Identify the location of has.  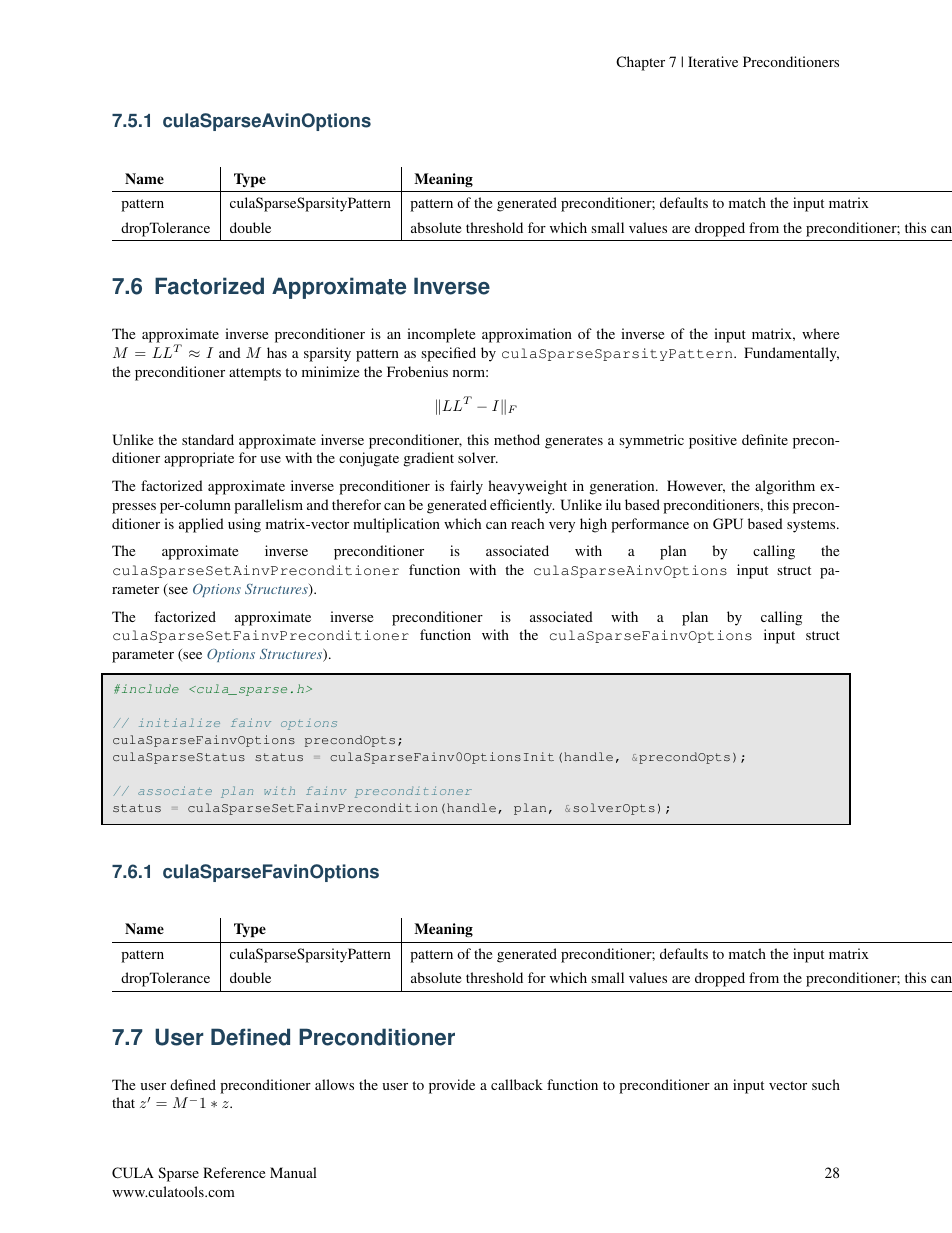
(277, 352).
